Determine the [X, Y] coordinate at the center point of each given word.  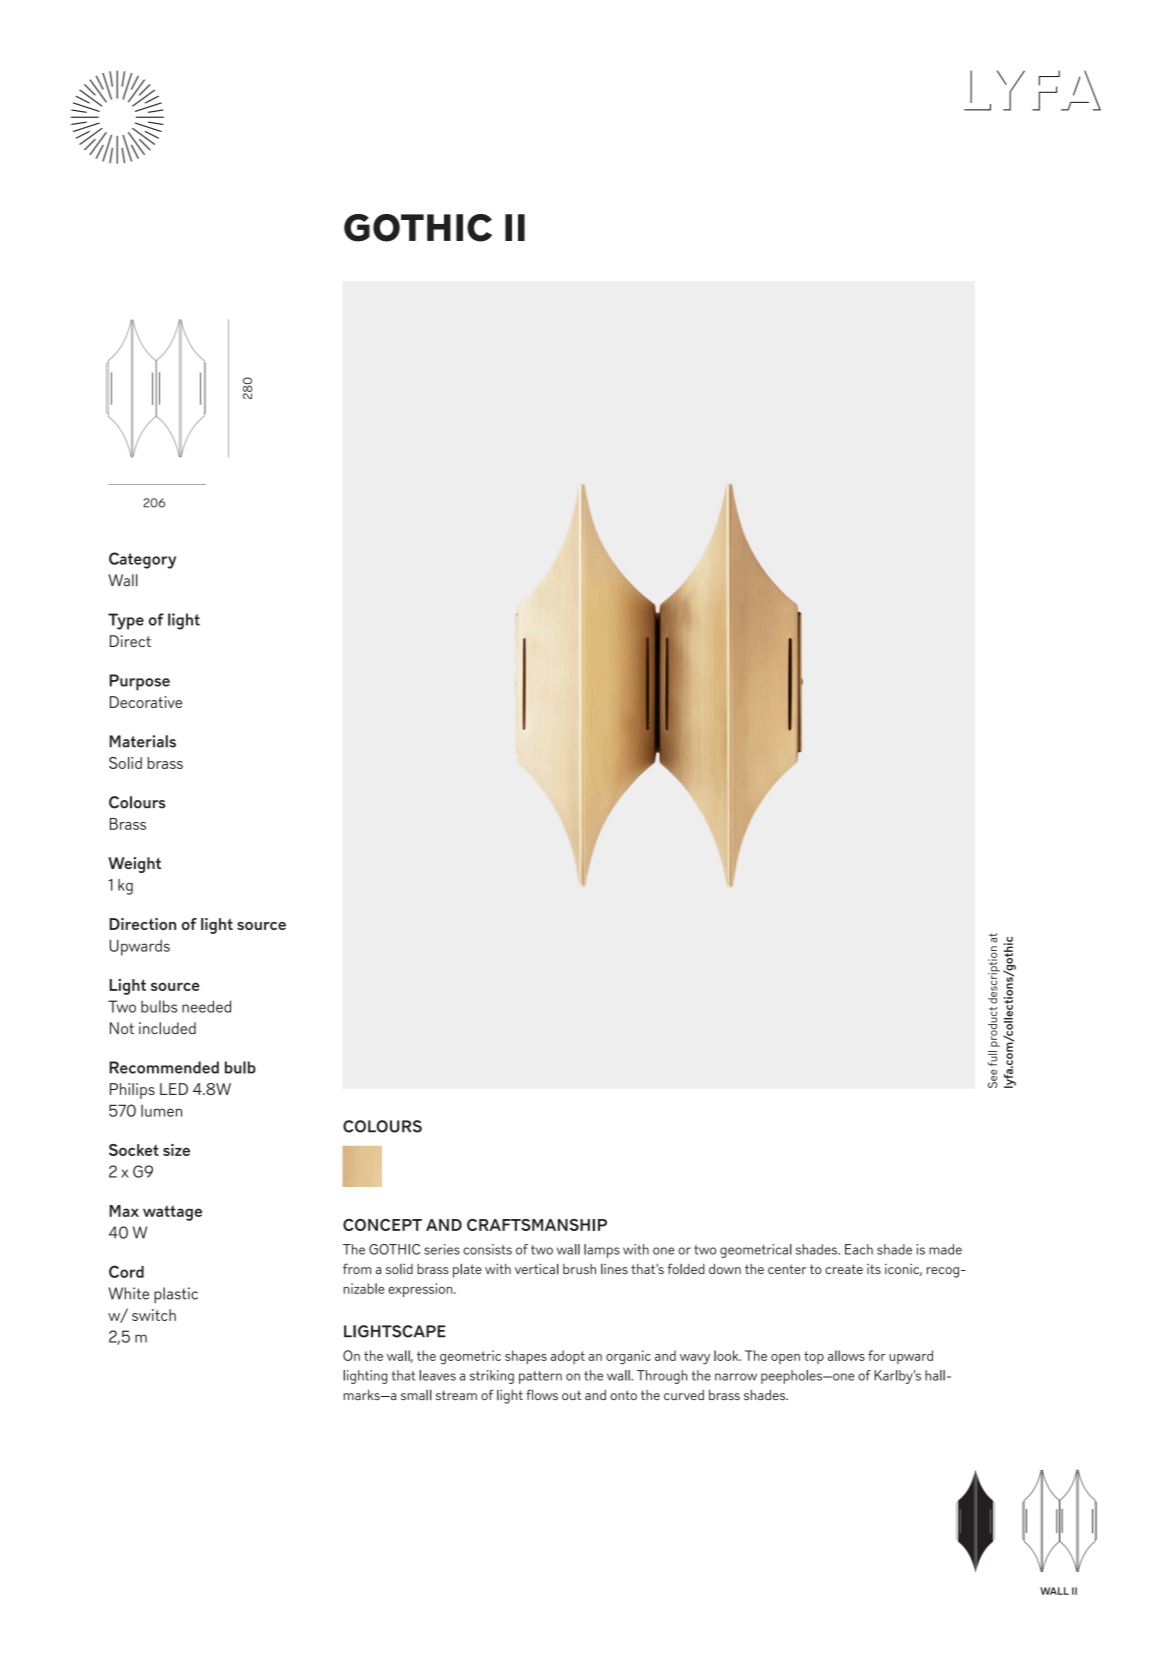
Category [142, 560]
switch [154, 1315]
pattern [540, 1377]
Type [126, 621]
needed [206, 1006]
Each [859, 1249]
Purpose [139, 682]
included [167, 1028]
